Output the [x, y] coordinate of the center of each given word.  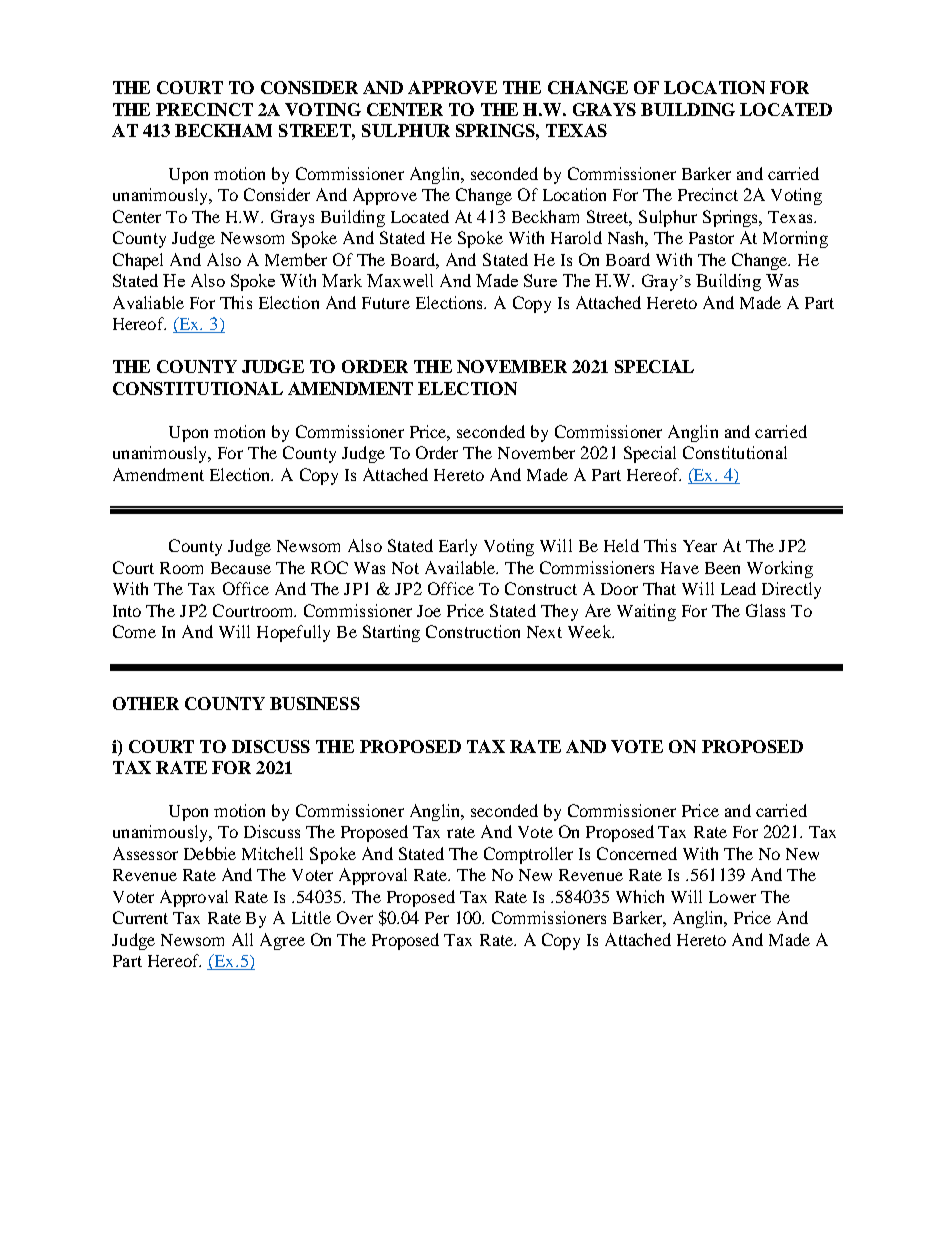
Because [241, 568]
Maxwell [400, 280]
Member [296, 259]
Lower [732, 897]
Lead [738, 588]
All [242, 939]
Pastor [711, 238]
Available [461, 567]
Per [437, 918]
